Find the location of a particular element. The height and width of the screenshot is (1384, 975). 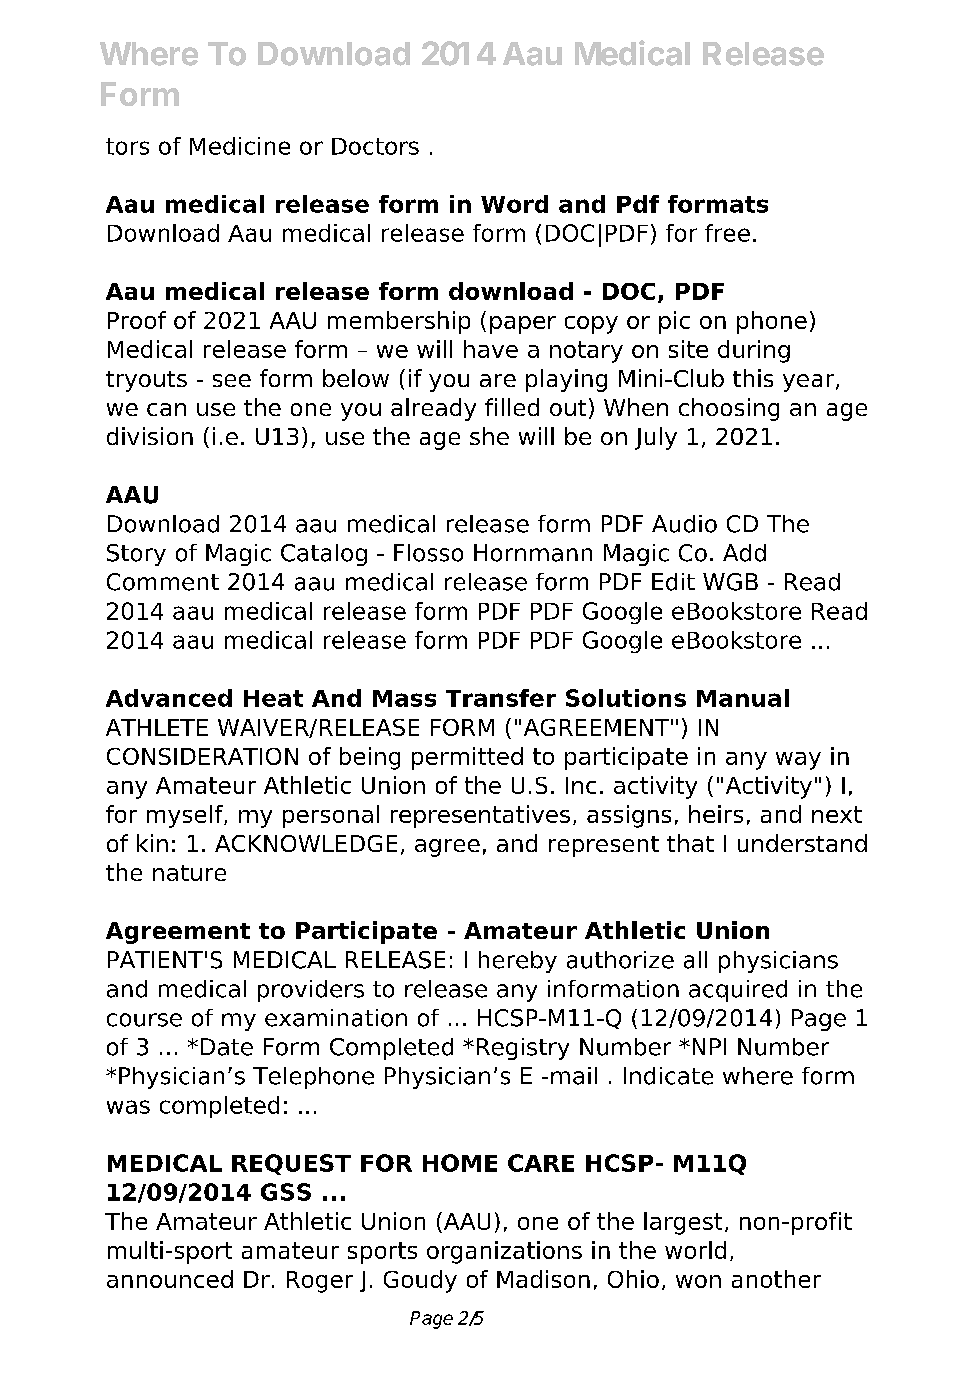

understand is located at coordinates (802, 843).
